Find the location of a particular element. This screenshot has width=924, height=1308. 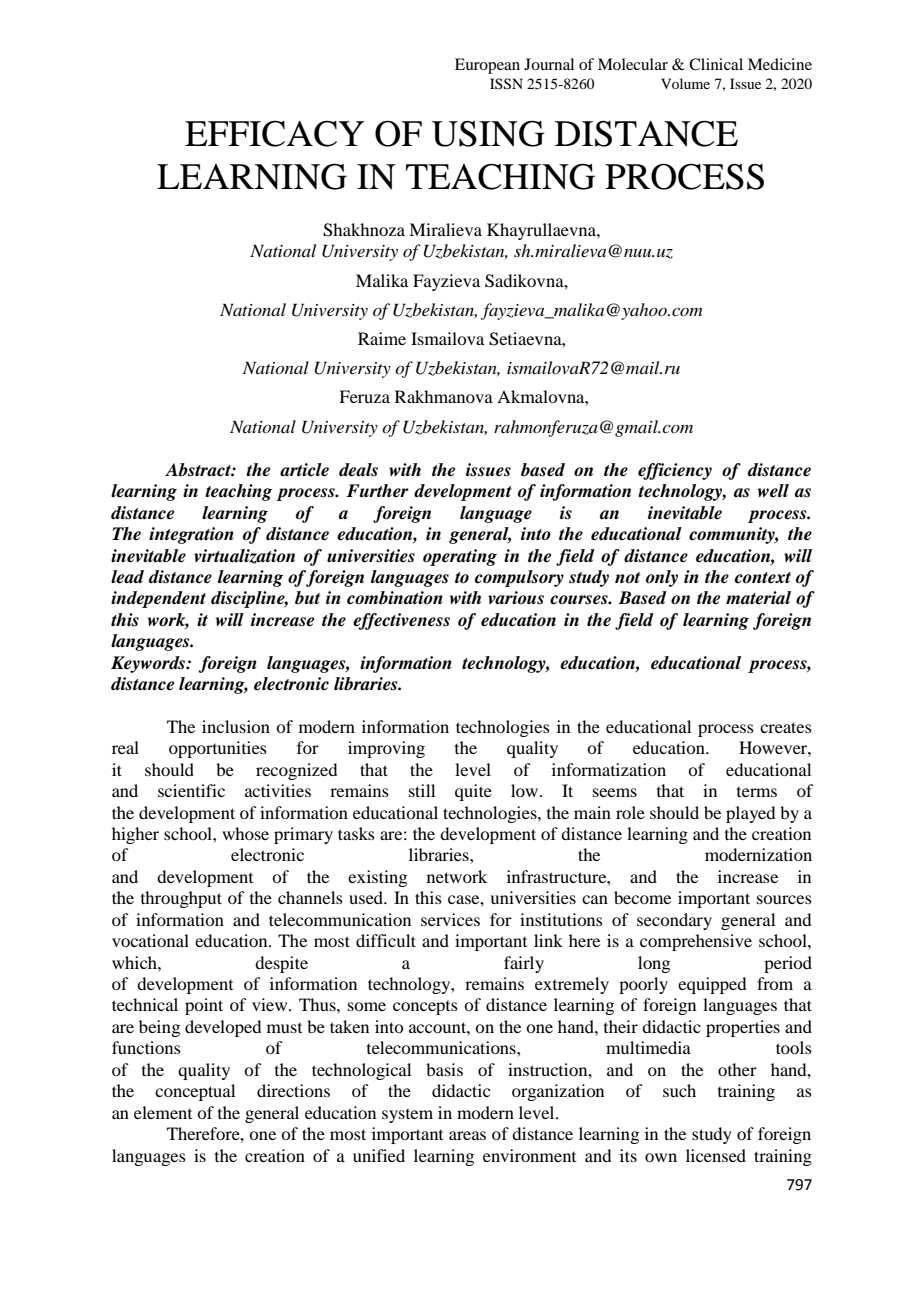

services is located at coordinates (450, 919).
